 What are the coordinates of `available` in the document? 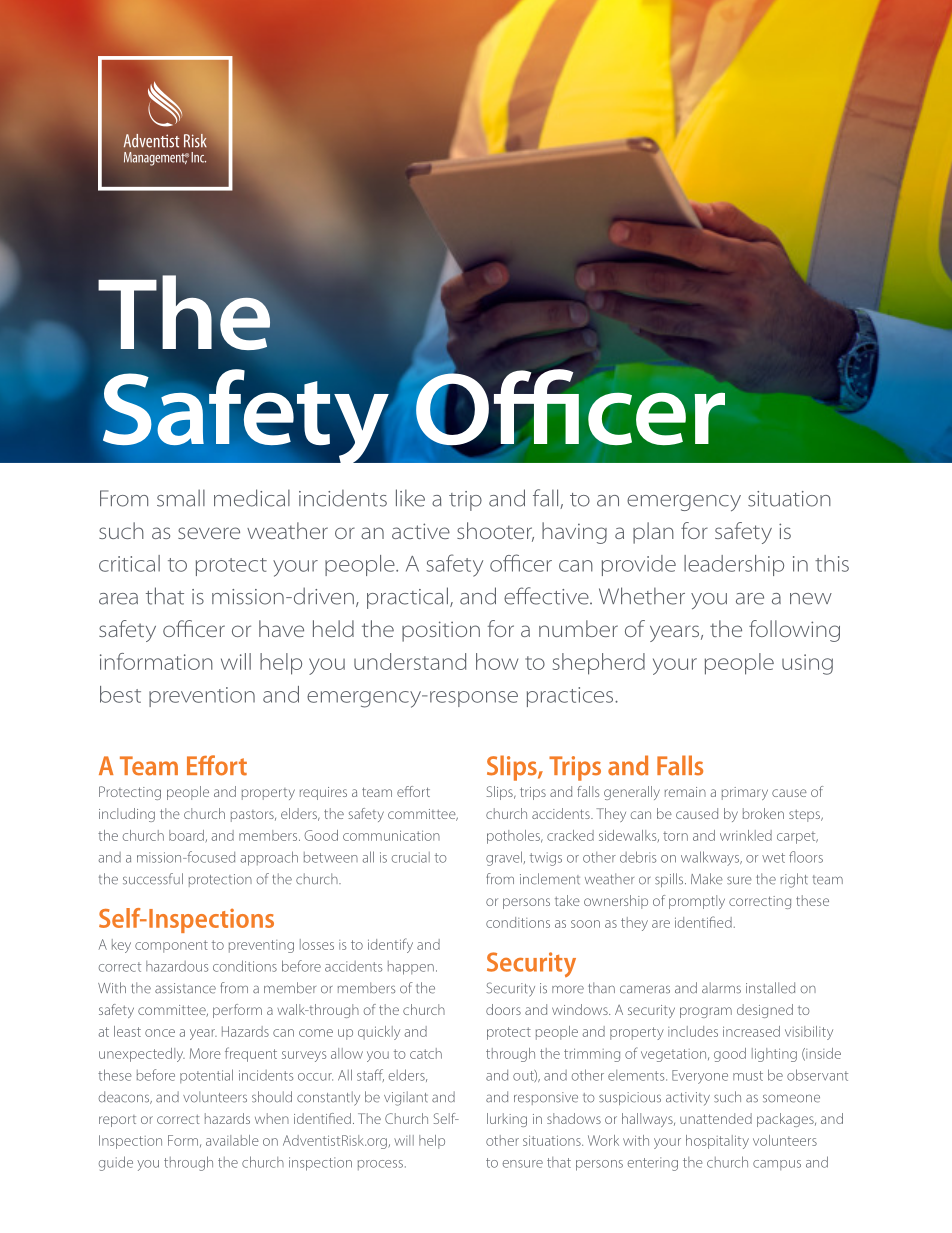 It's located at (232, 1140).
